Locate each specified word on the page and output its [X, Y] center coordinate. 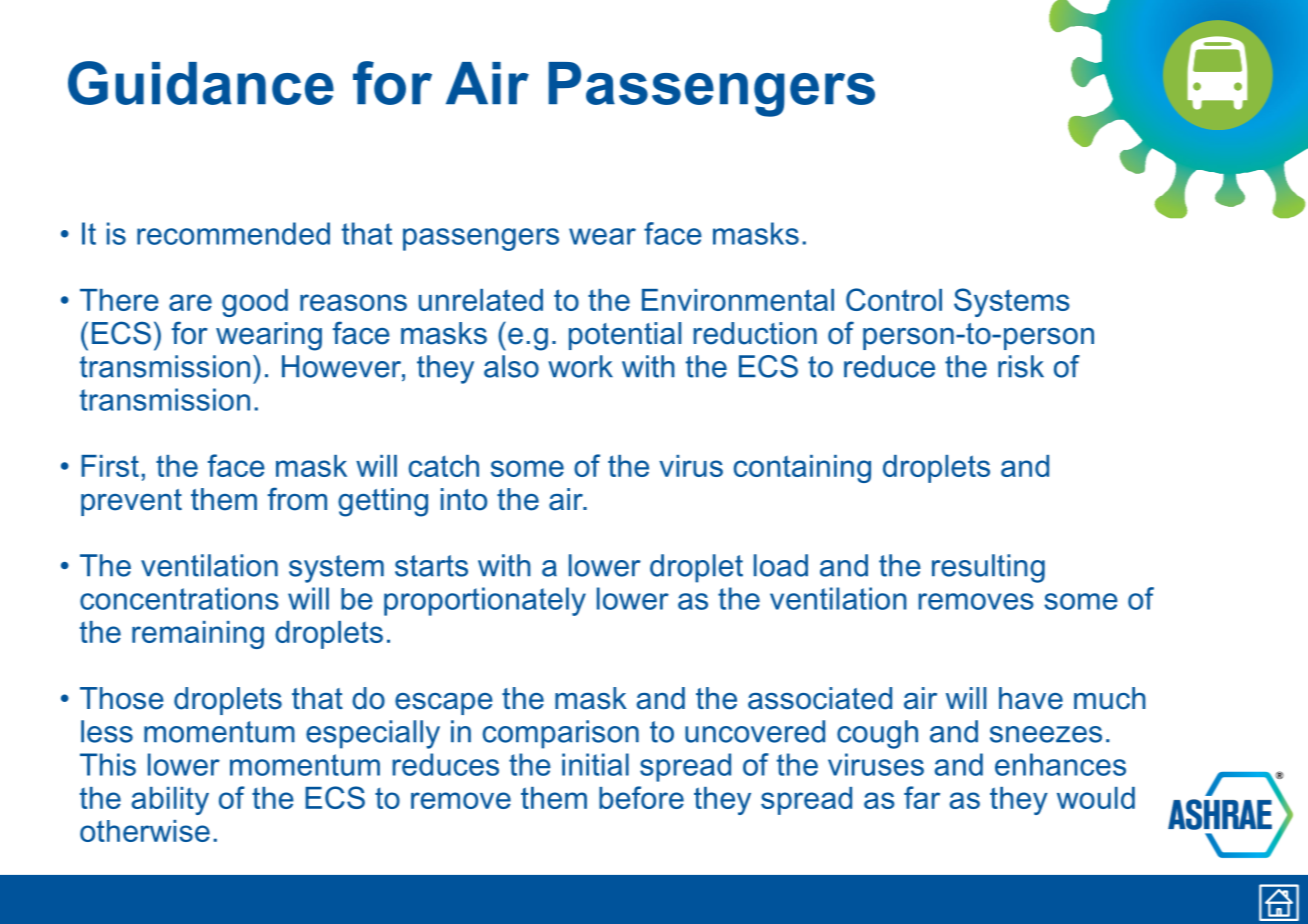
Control [894, 299]
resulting [988, 568]
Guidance [201, 83]
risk [1021, 366]
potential [625, 336]
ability [170, 801]
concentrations [179, 598]
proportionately [485, 601]
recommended [233, 233]
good [255, 303]
